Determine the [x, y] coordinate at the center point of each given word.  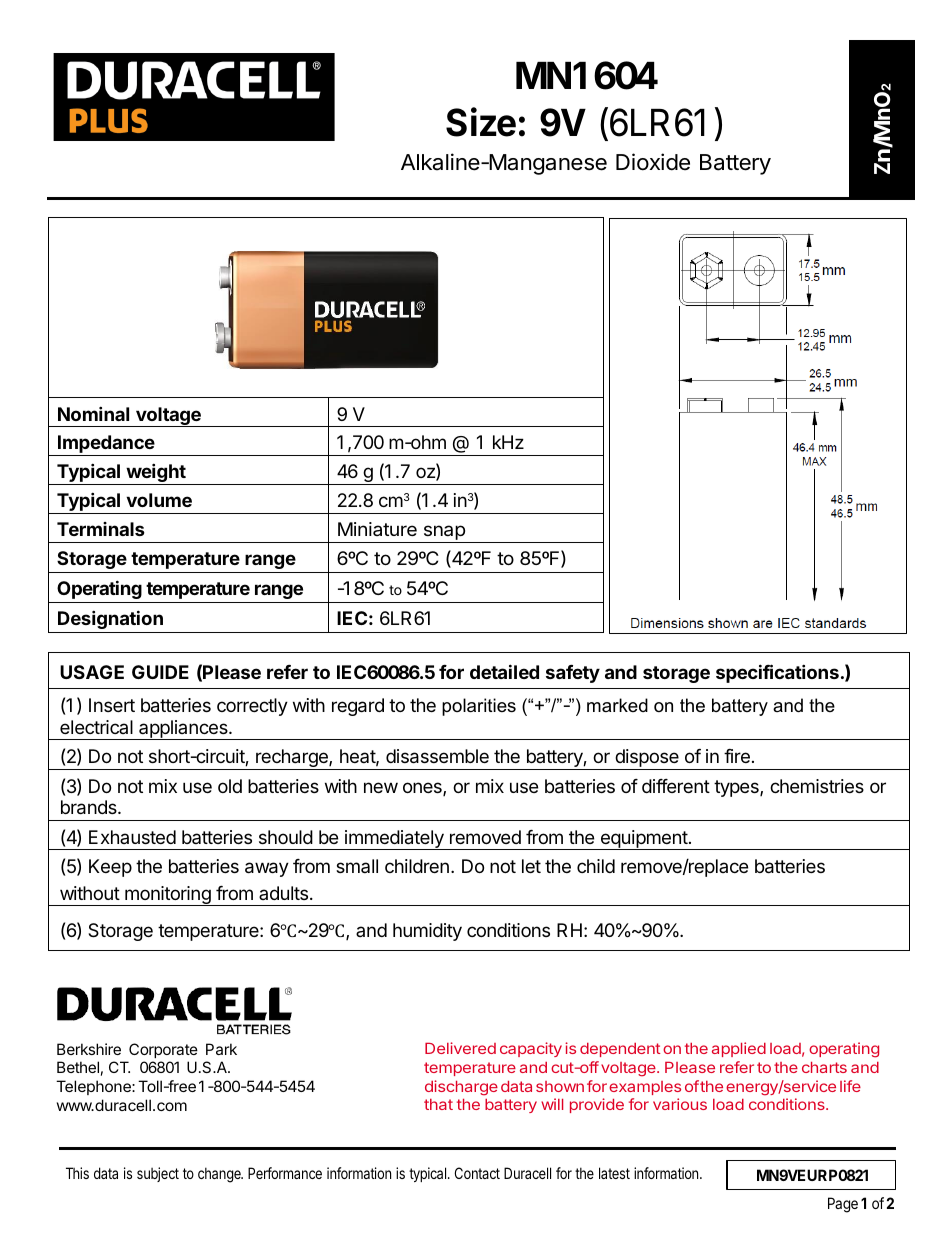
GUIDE [160, 672]
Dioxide [653, 162]
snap [444, 534]
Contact [477, 1173]
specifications [777, 673]
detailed [504, 671]
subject [158, 1174]
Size [481, 122]
